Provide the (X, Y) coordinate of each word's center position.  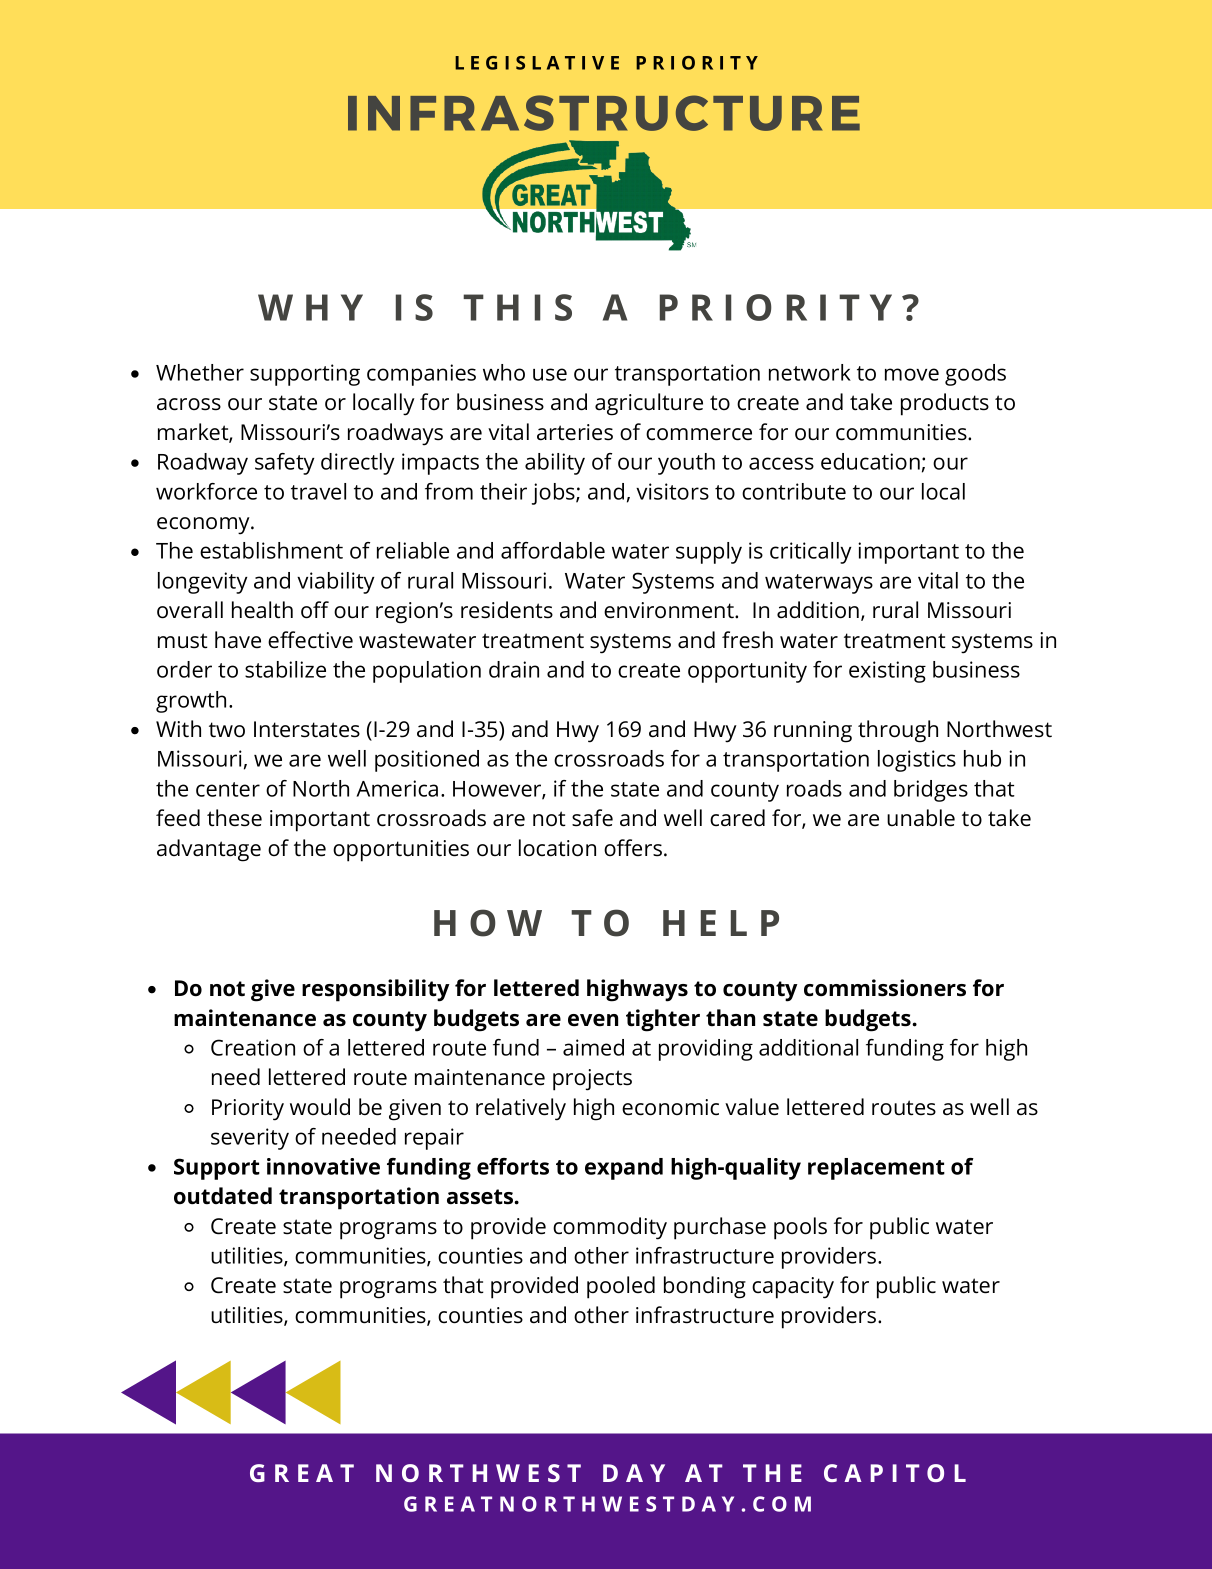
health (262, 610)
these (234, 818)
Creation (253, 1047)
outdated (223, 1196)
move (912, 374)
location (557, 848)
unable (921, 818)
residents (507, 610)
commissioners (885, 988)
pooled (621, 1287)
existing (887, 672)
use (550, 374)
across (189, 404)
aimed (593, 1047)
